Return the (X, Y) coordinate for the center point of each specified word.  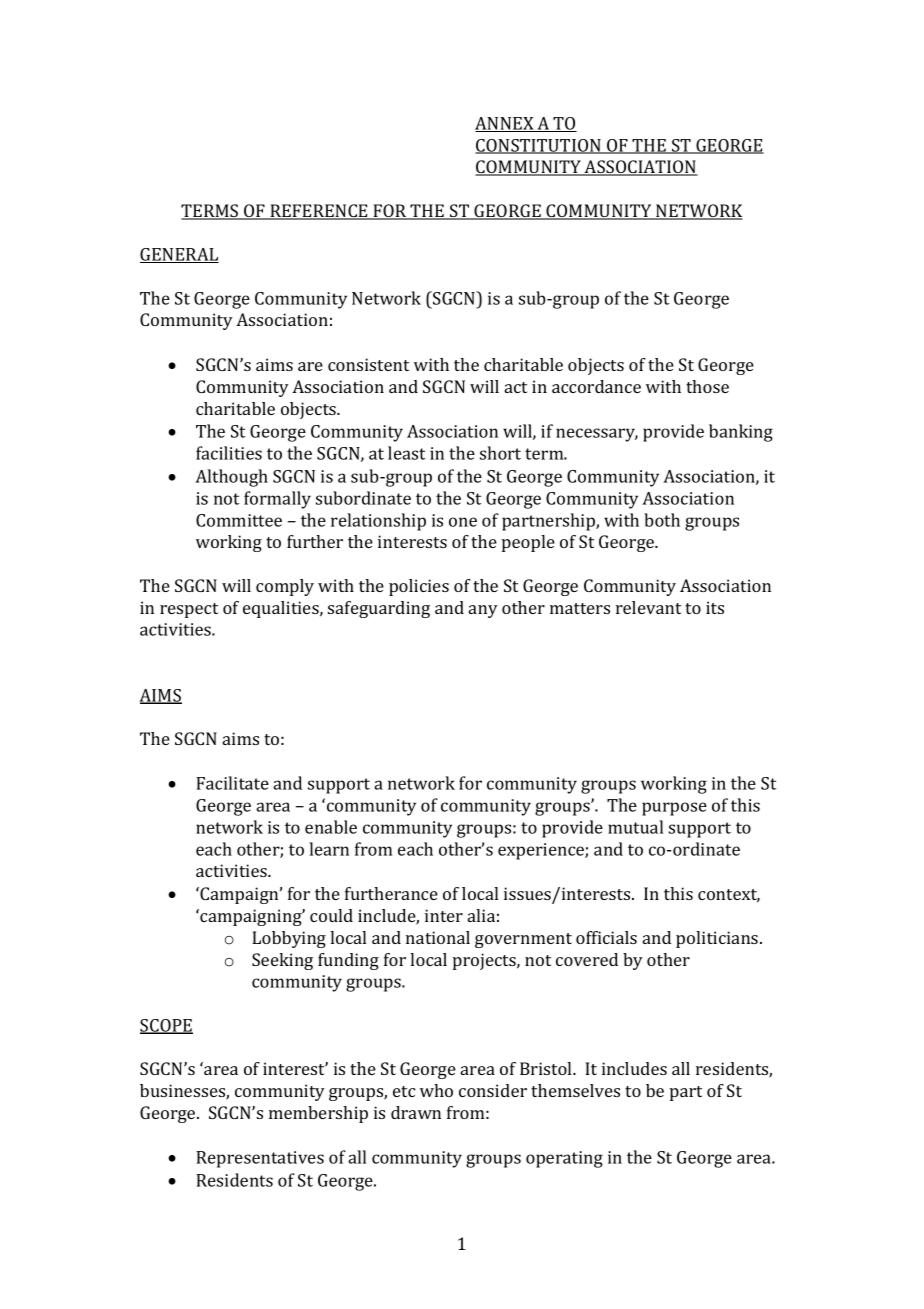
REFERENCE (319, 212)
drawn (416, 1112)
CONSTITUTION (539, 146)
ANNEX (505, 124)
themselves (575, 1090)
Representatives (260, 1159)
